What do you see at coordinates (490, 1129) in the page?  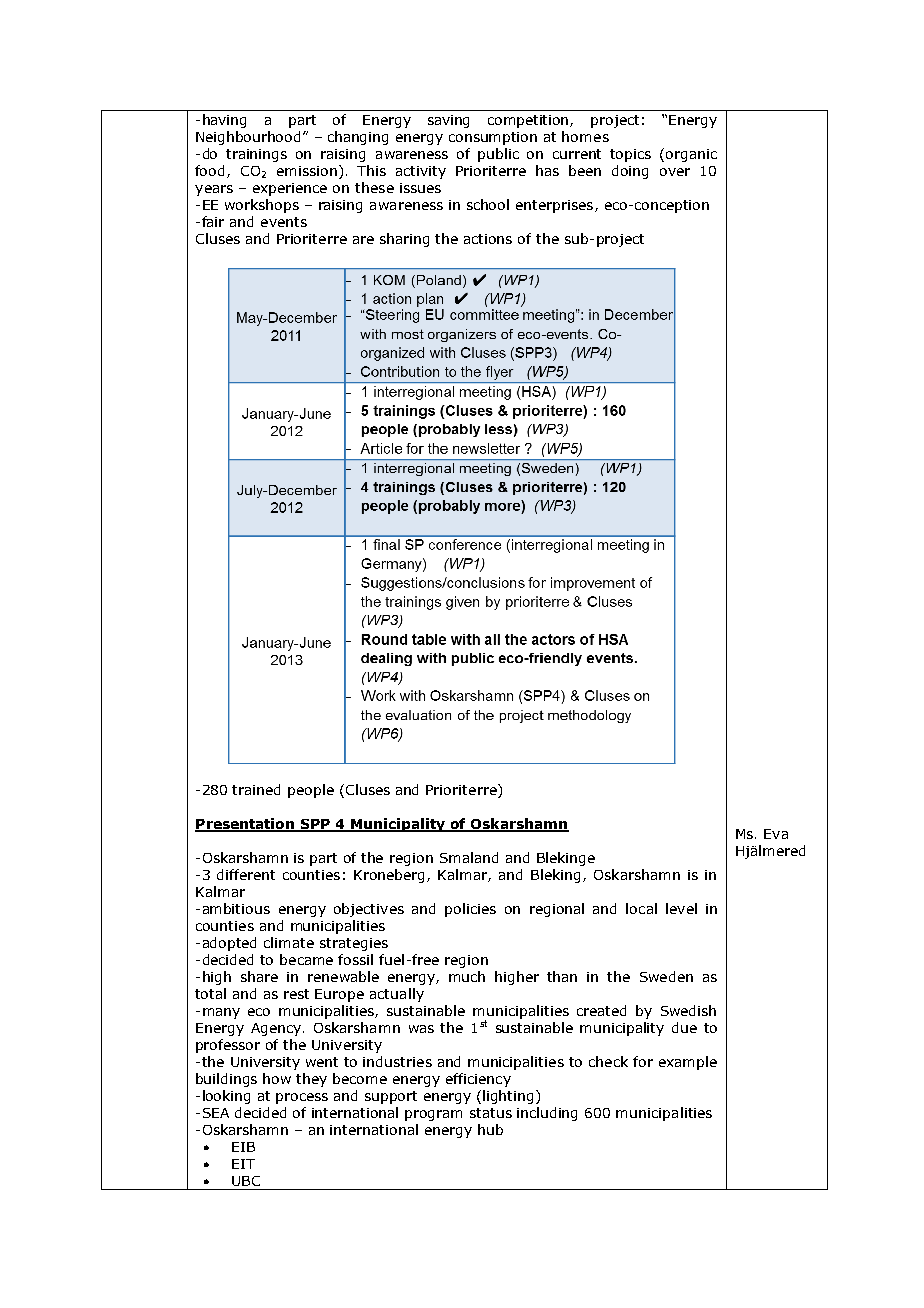 I see `hub` at bounding box center [490, 1129].
